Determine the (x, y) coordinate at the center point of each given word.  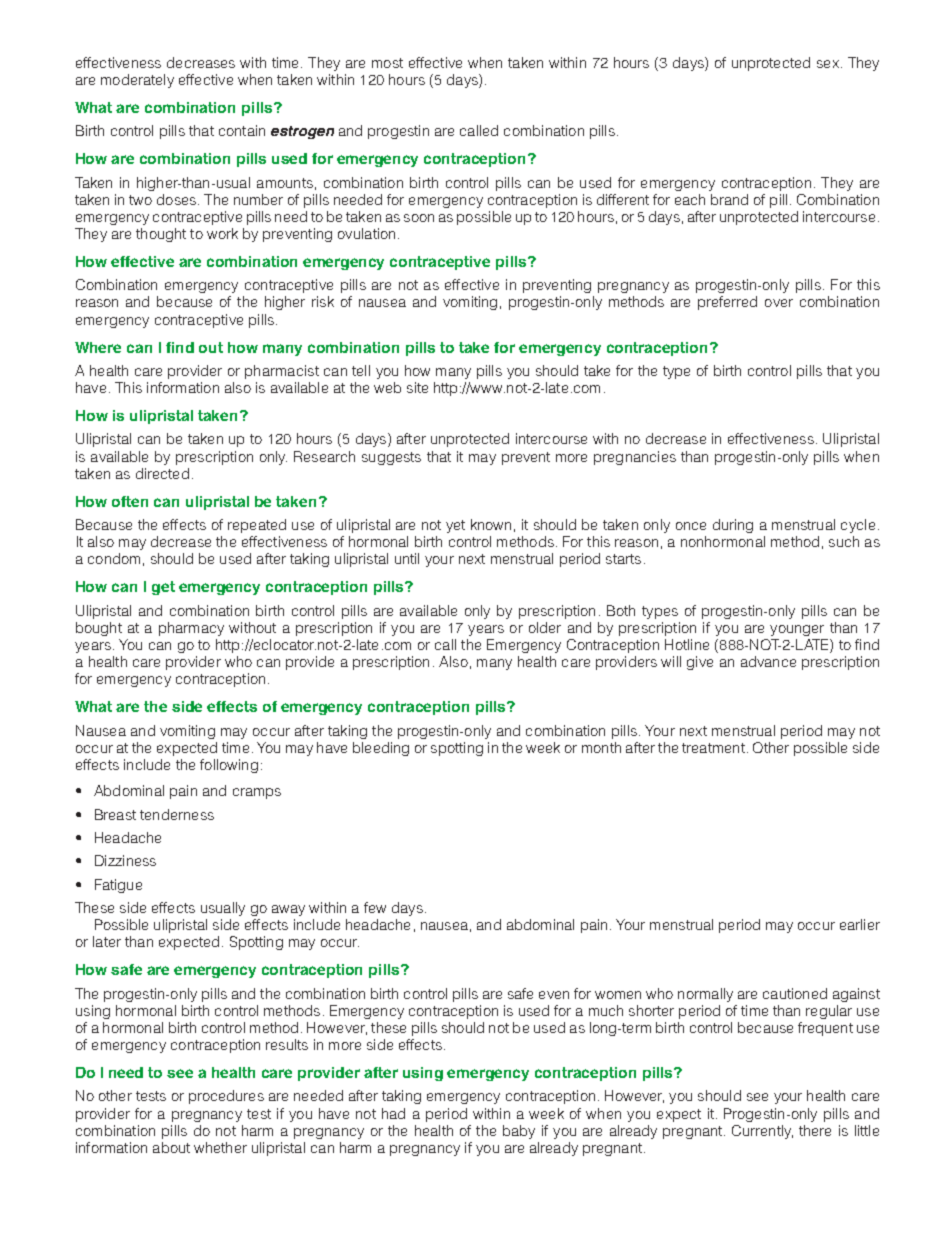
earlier (860, 924)
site (417, 387)
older (545, 627)
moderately (137, 81)
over (779, 303)
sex (828, 64)
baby (519, 1132)
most (387, 63)
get (163, 588)
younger (797, 630)
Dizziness (125, 860)
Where (98, 347)
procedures (226, 1097)
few (375, 907)
